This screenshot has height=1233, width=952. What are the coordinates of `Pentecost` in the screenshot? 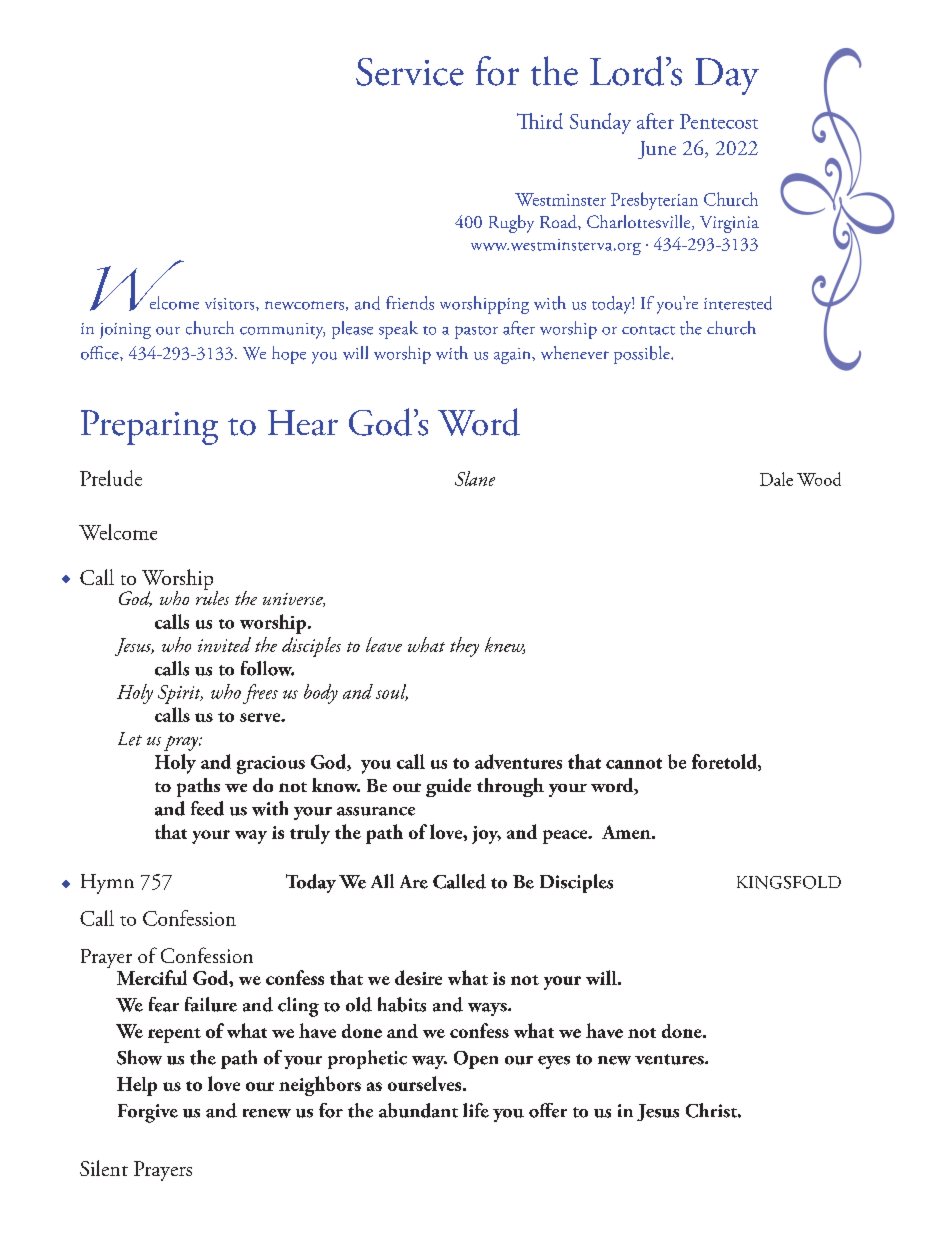 It's located at (719, 121).
